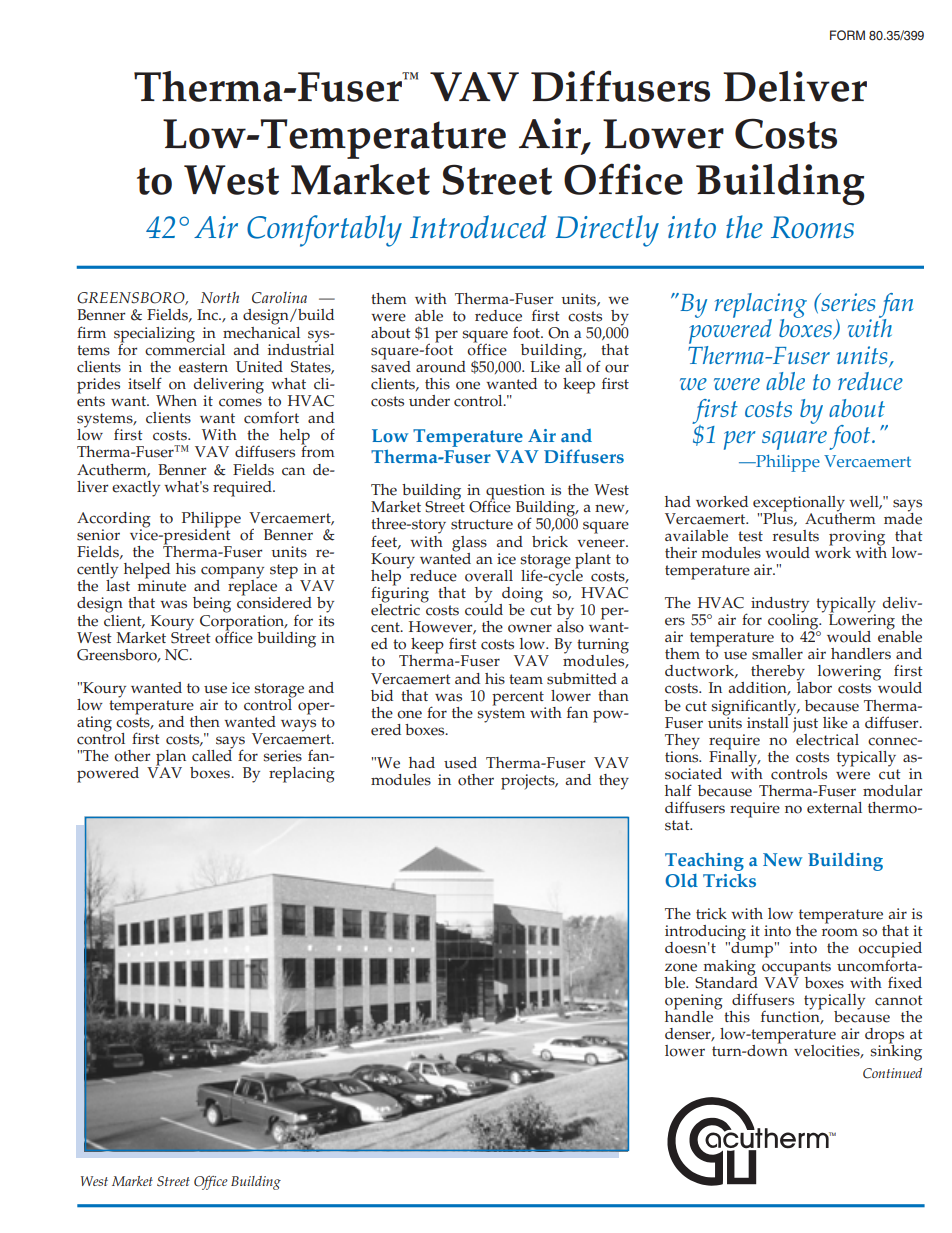 This screenshot has width=952, height=1233. I want to click on glass, so click(469, 544).
